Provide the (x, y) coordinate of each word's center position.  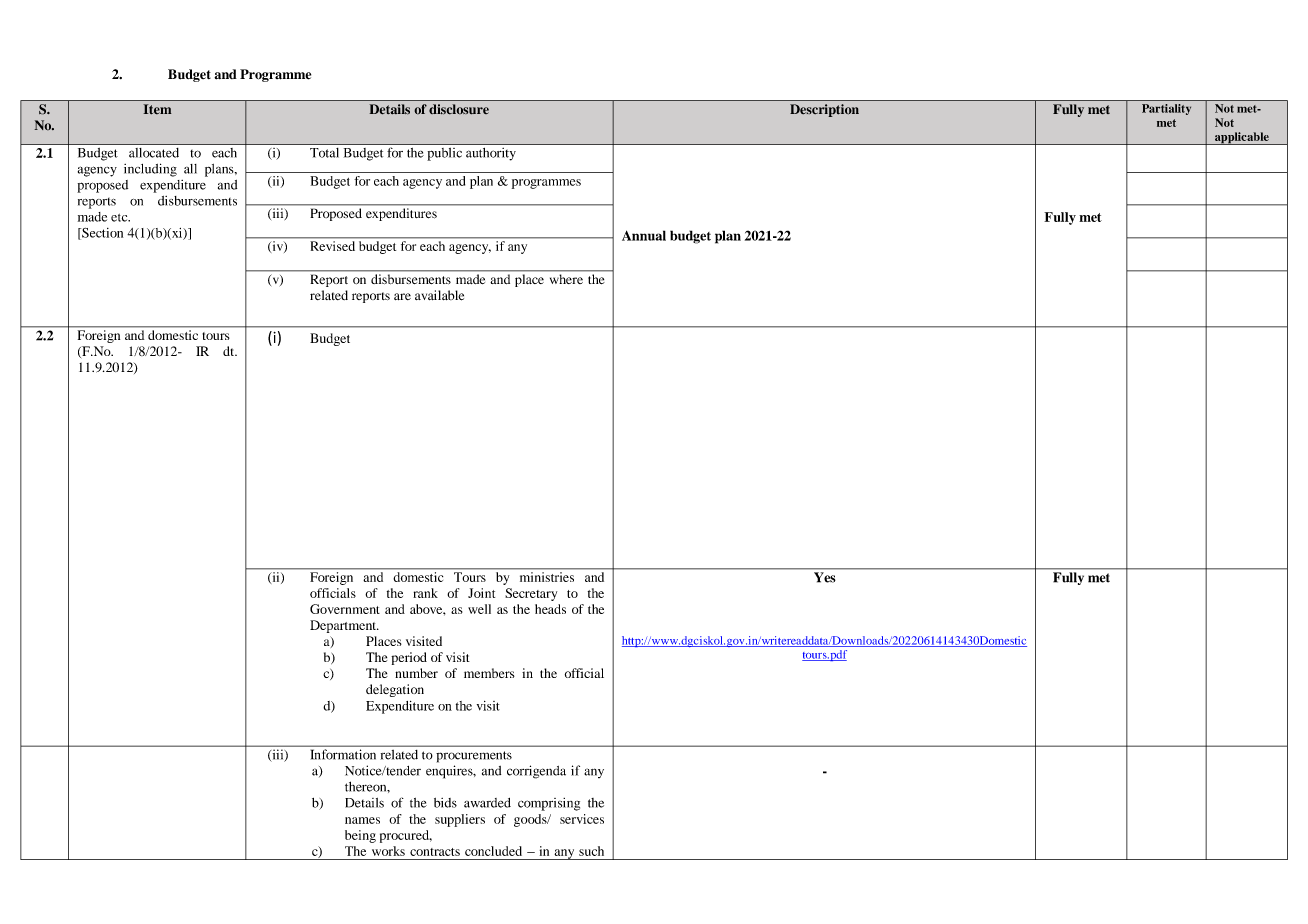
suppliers (460, 820)
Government (345, 609)
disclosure (459, 109)
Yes (824, 577)
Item (157, 109)
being (360, 836)
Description (824, 110)
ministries (547, 577)
